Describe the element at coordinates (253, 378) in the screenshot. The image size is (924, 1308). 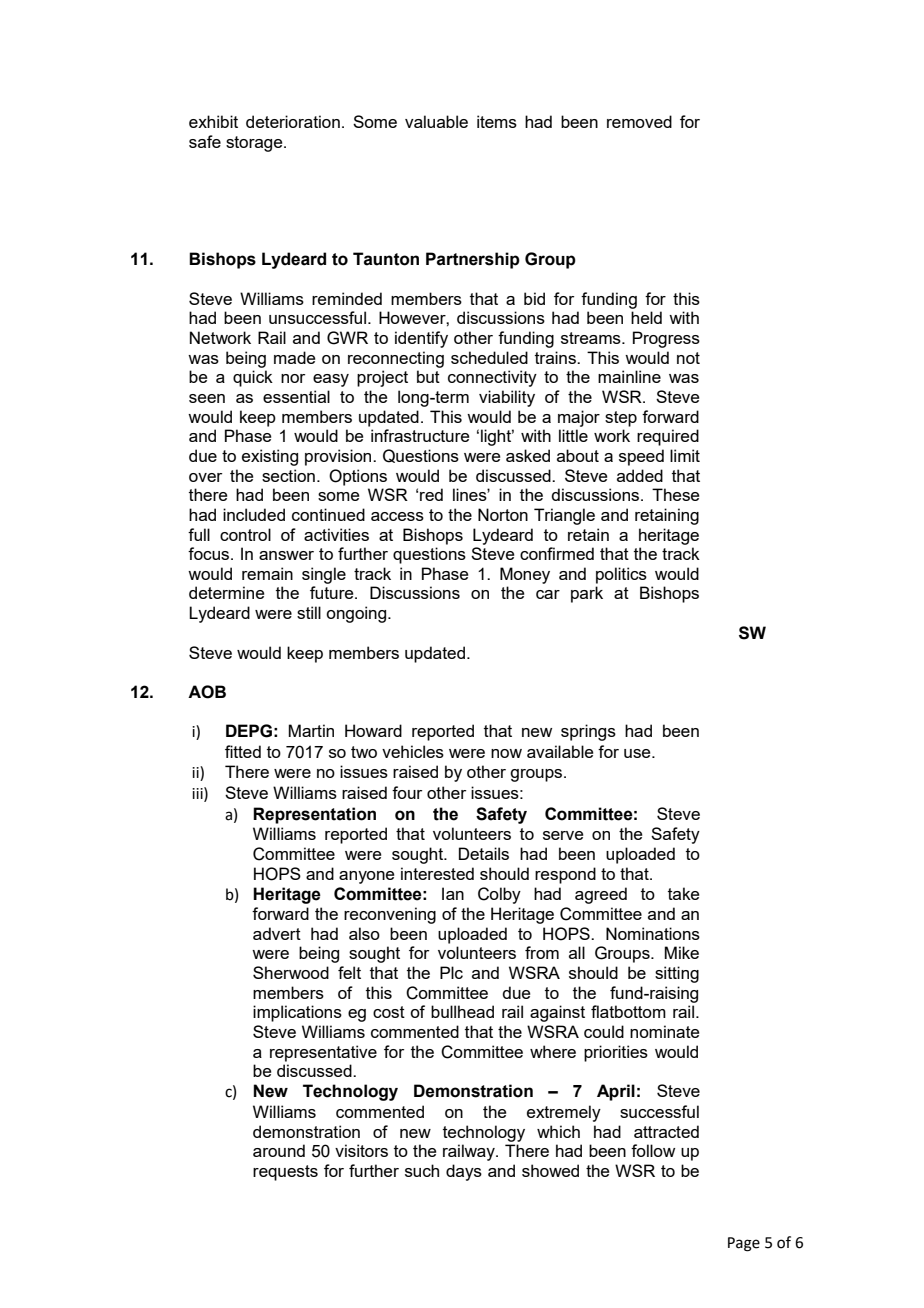
I see `quick` at that location.
